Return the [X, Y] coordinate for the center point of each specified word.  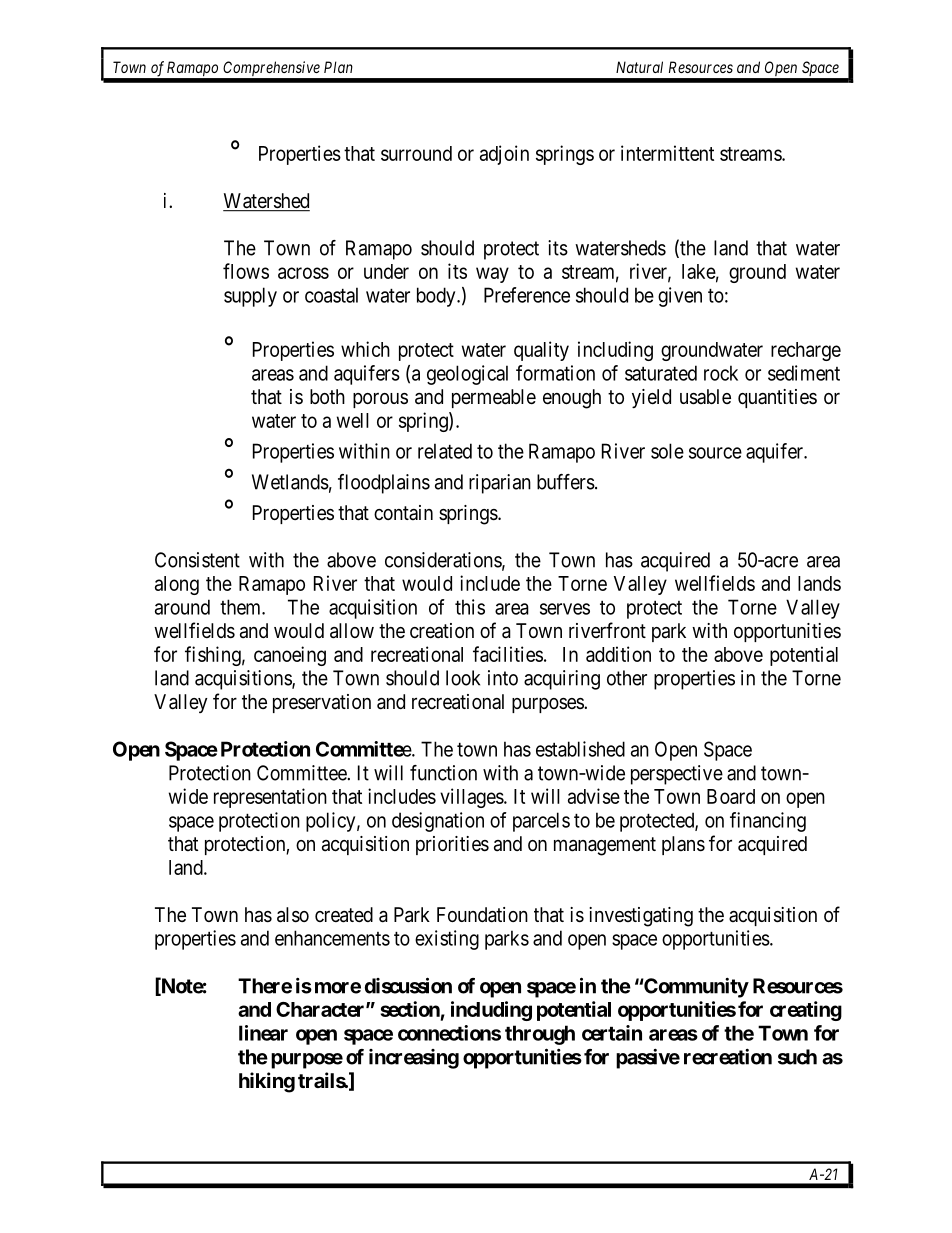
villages [472, 798]
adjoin [504, 155]
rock [721, 373]
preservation [322, 703]
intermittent [667, 153]
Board [731, 796]
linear [263, 1033]
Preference [527, 295]
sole [667, 451]
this [470, 607]
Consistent [197, 560]
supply [250, 297]
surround [416, 153]
